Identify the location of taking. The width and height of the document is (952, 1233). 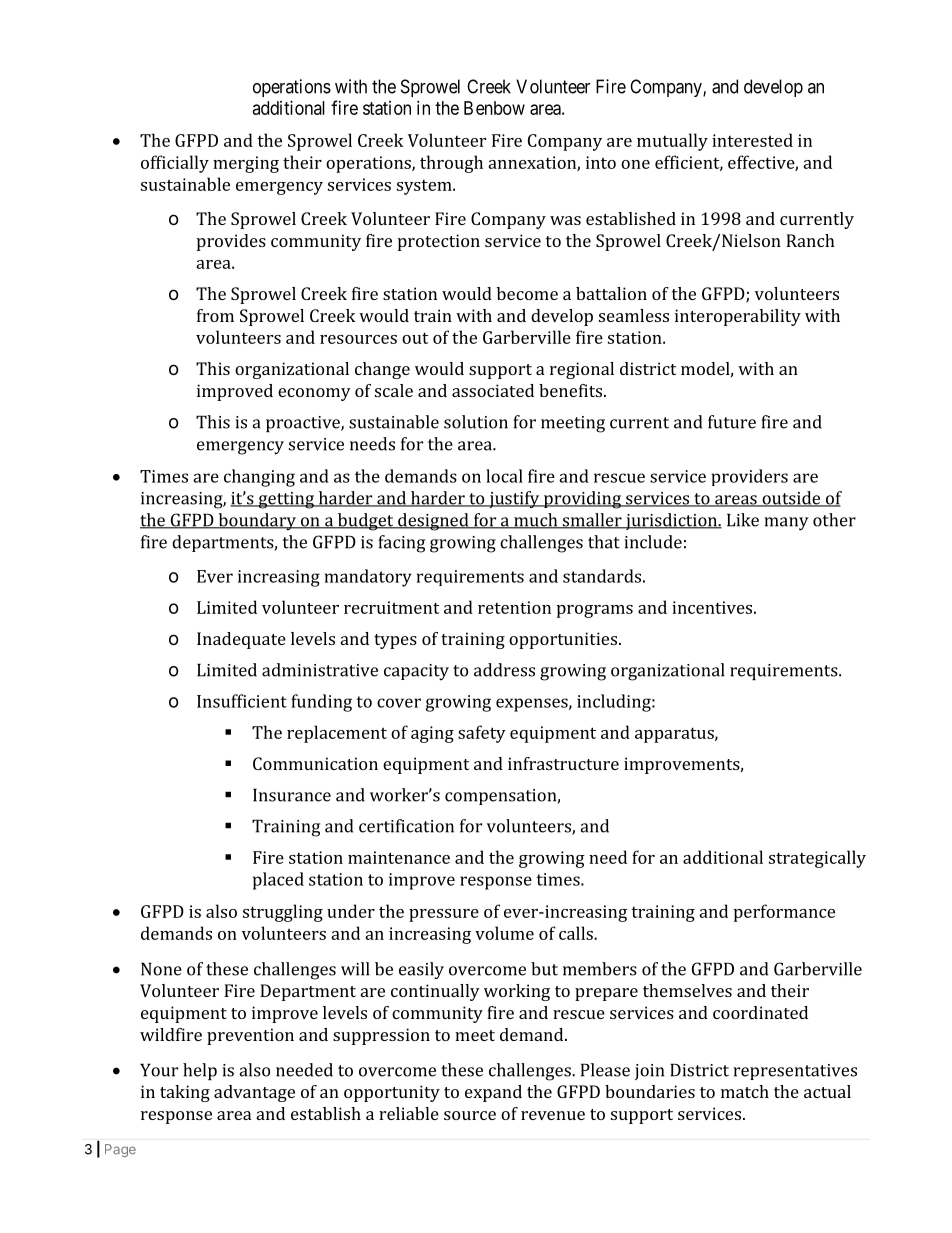
(185, 1093).
